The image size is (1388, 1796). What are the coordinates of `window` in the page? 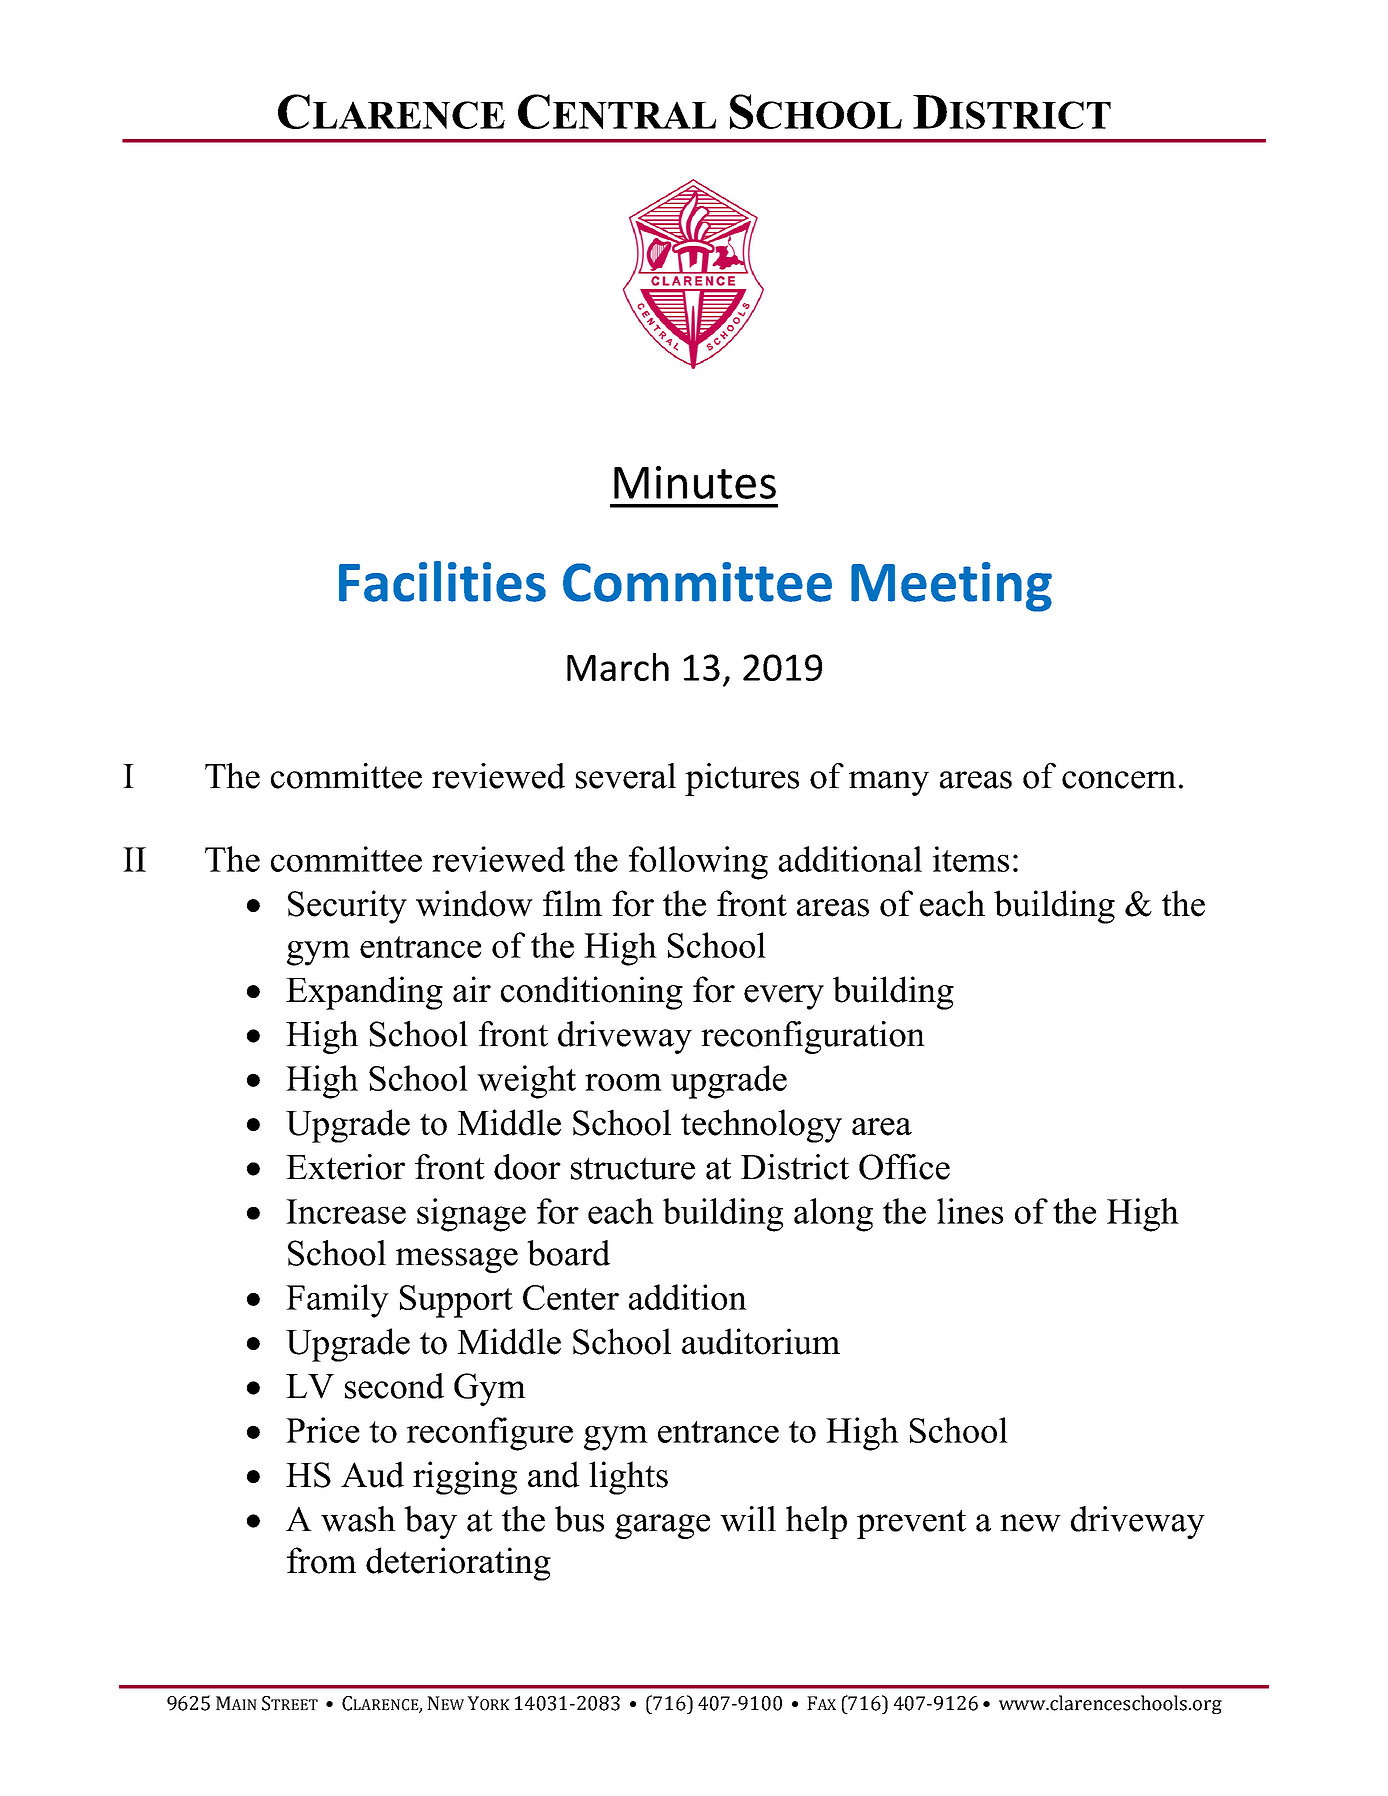 It's located at (474, 903).
